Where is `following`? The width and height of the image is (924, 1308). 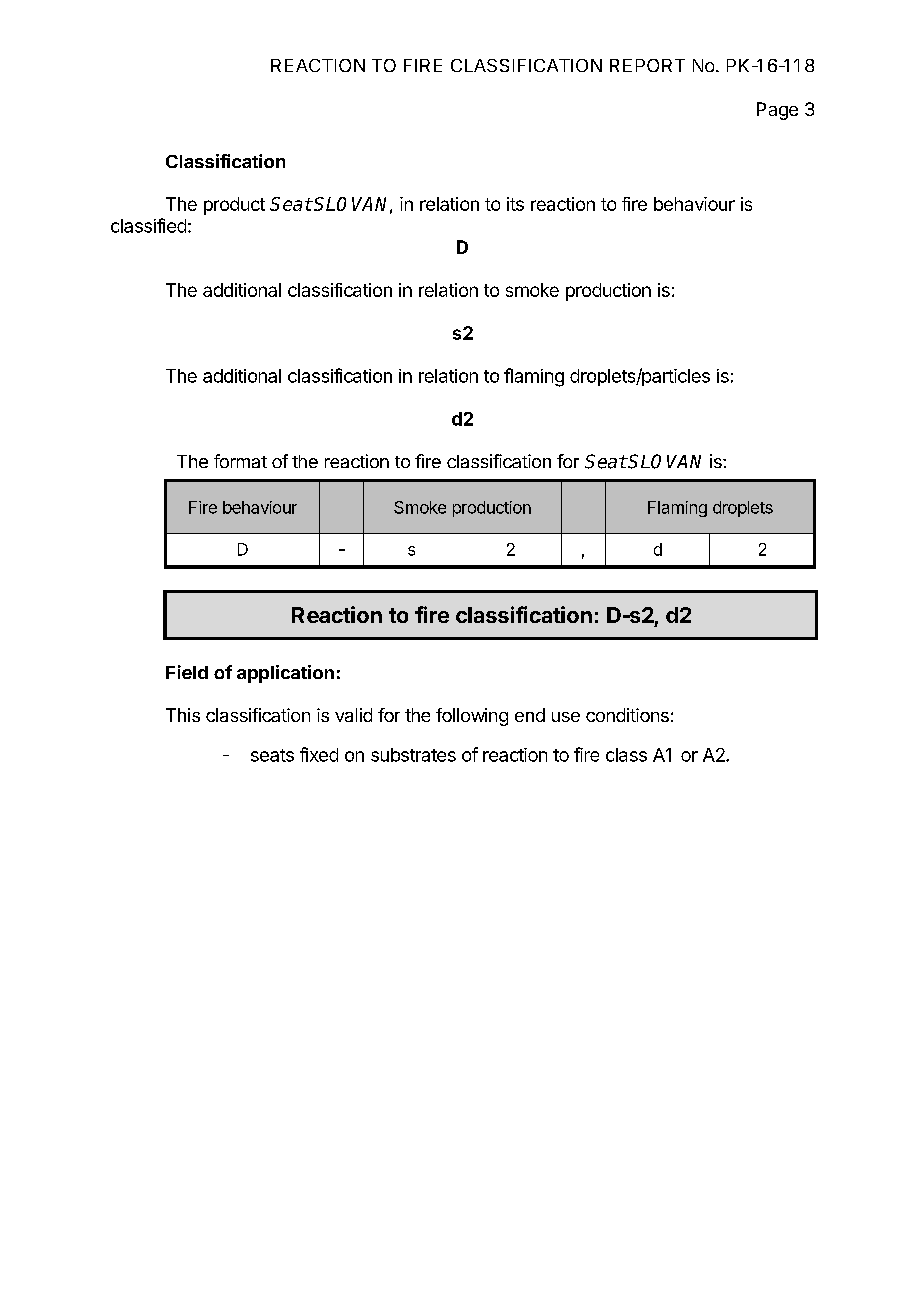
following is located at coordinates (472, 717).
